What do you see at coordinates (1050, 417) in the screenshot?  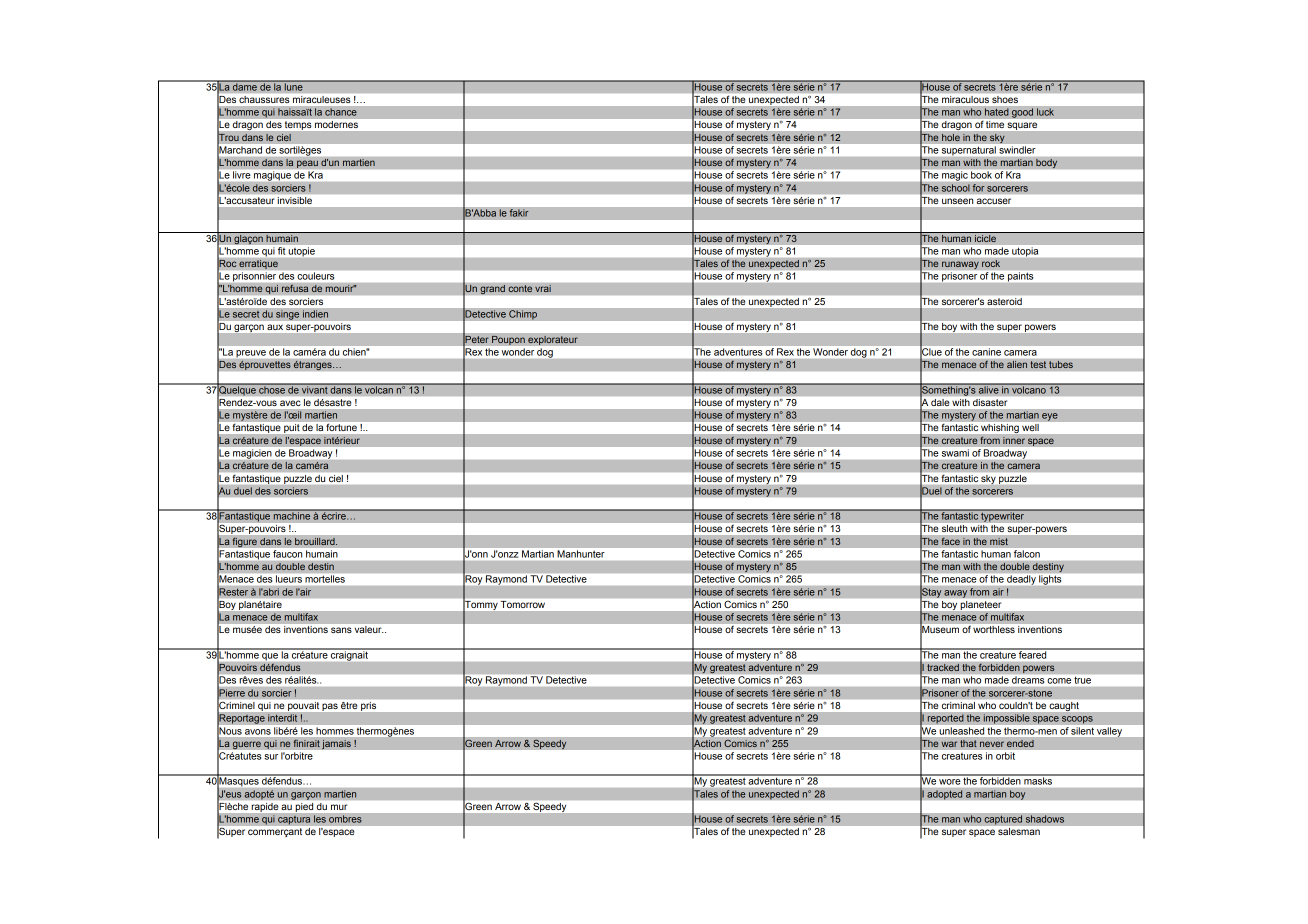 I see `eye` at bounding box center [1050, 417].
